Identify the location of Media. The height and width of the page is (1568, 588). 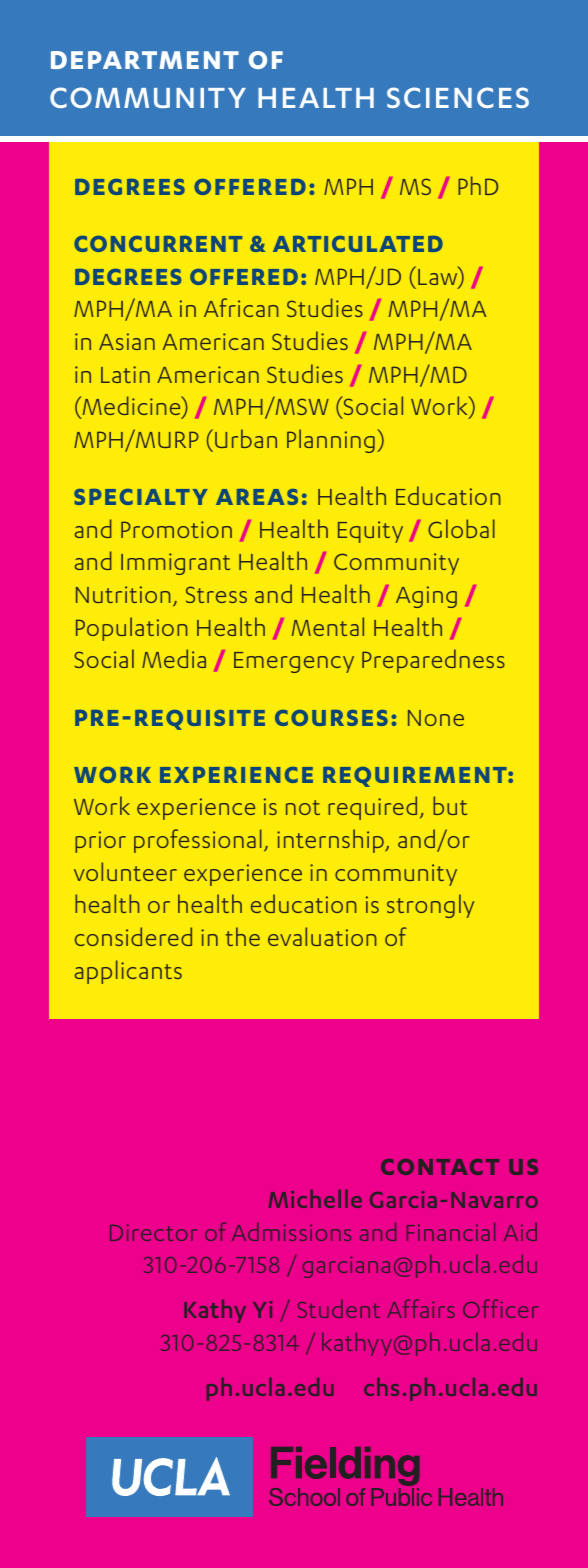
(174, 658).
